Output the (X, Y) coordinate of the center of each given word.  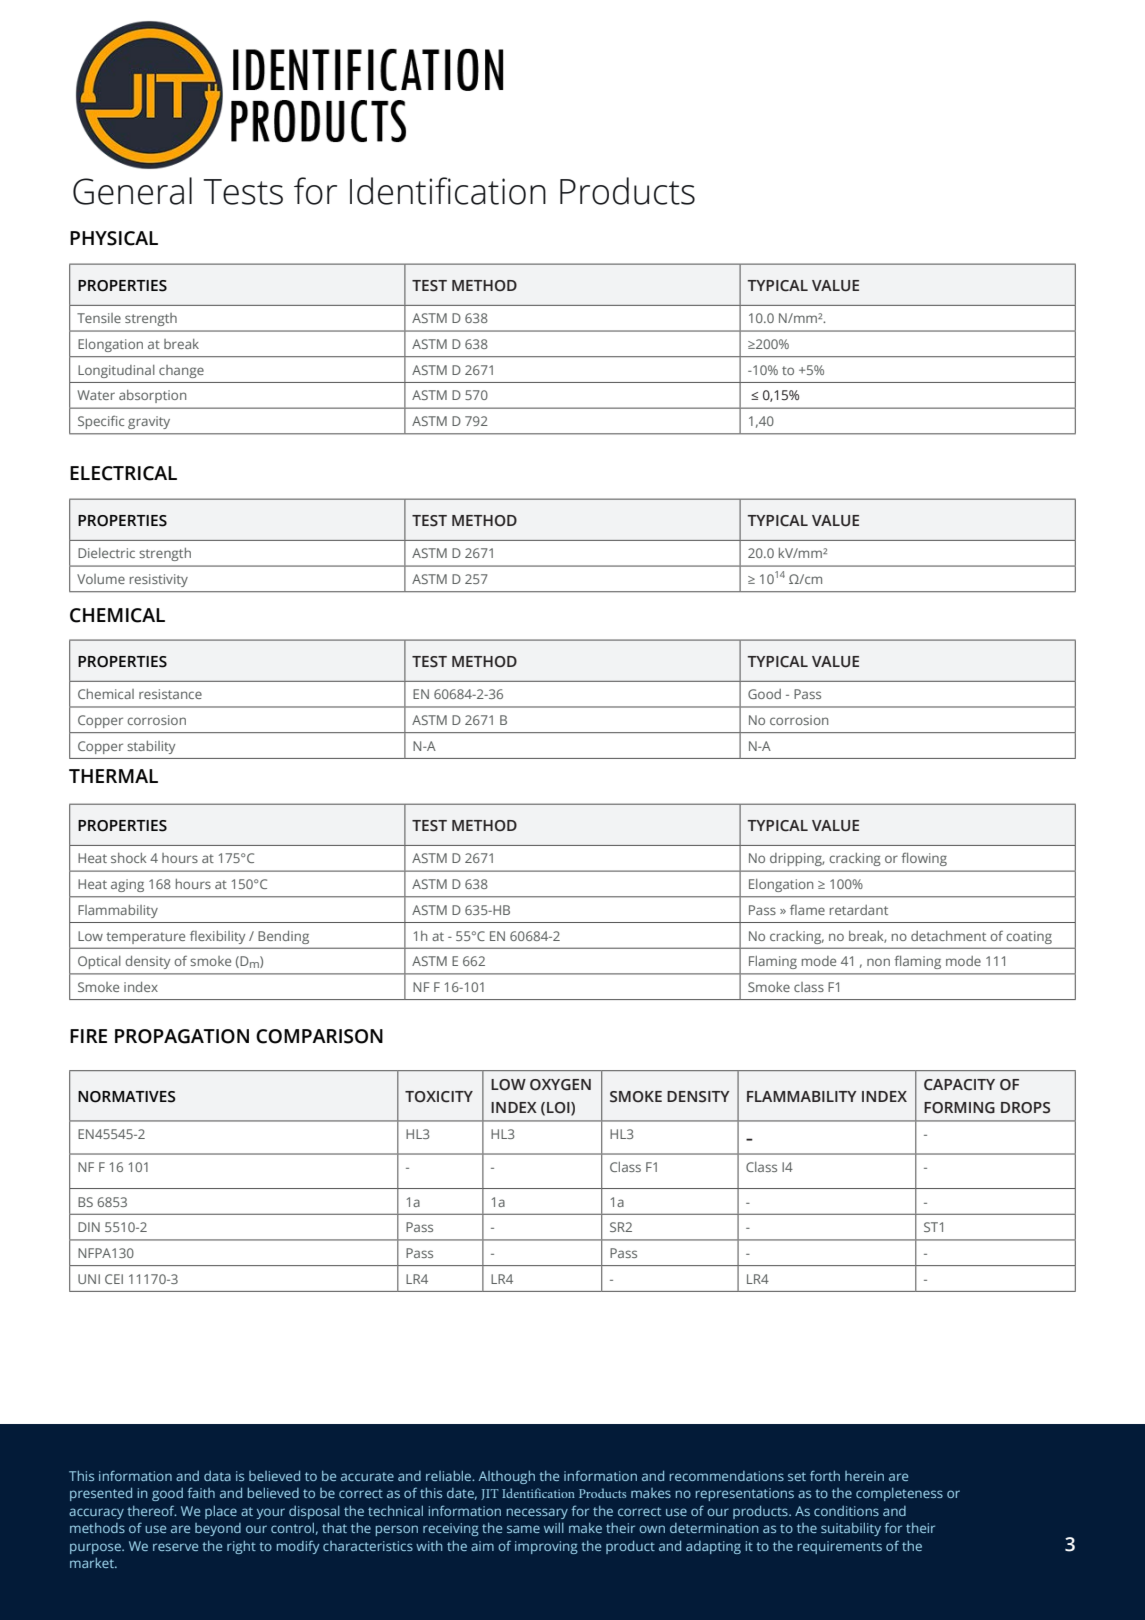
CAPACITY (959, 1085)
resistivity (159, 580)
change (181, 371)
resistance (170, 694)
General (132, 191)
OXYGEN (560, 1085)
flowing (924, 859)
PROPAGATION (182, 1036)
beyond (218, 1529)
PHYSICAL (114, 238)
